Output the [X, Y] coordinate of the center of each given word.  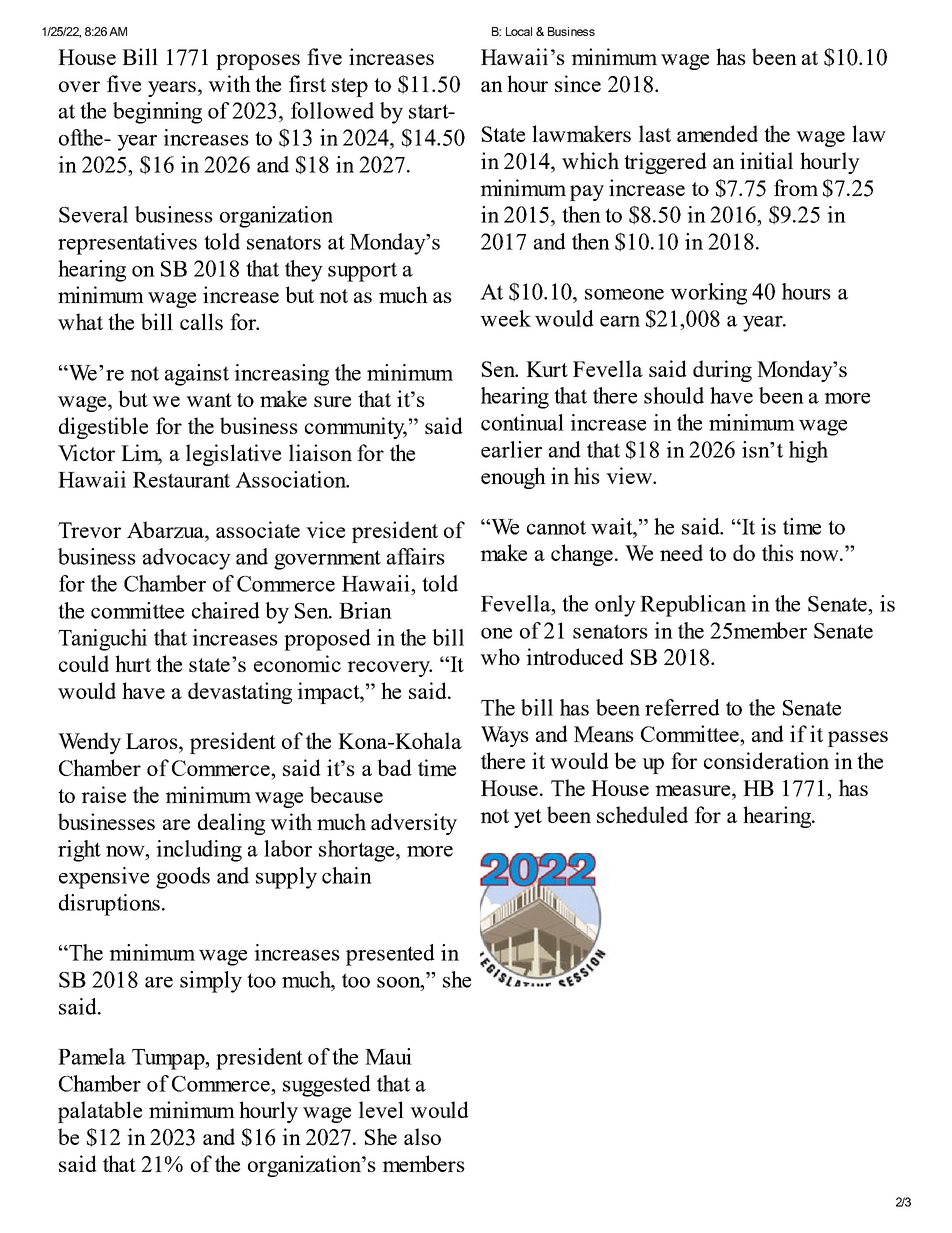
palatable [100, 1112]
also [422, 1136]
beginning [157, 113]
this [778, 552]
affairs [416, 556]
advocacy [187, 559]
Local [519, 31]
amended [717, 133]
